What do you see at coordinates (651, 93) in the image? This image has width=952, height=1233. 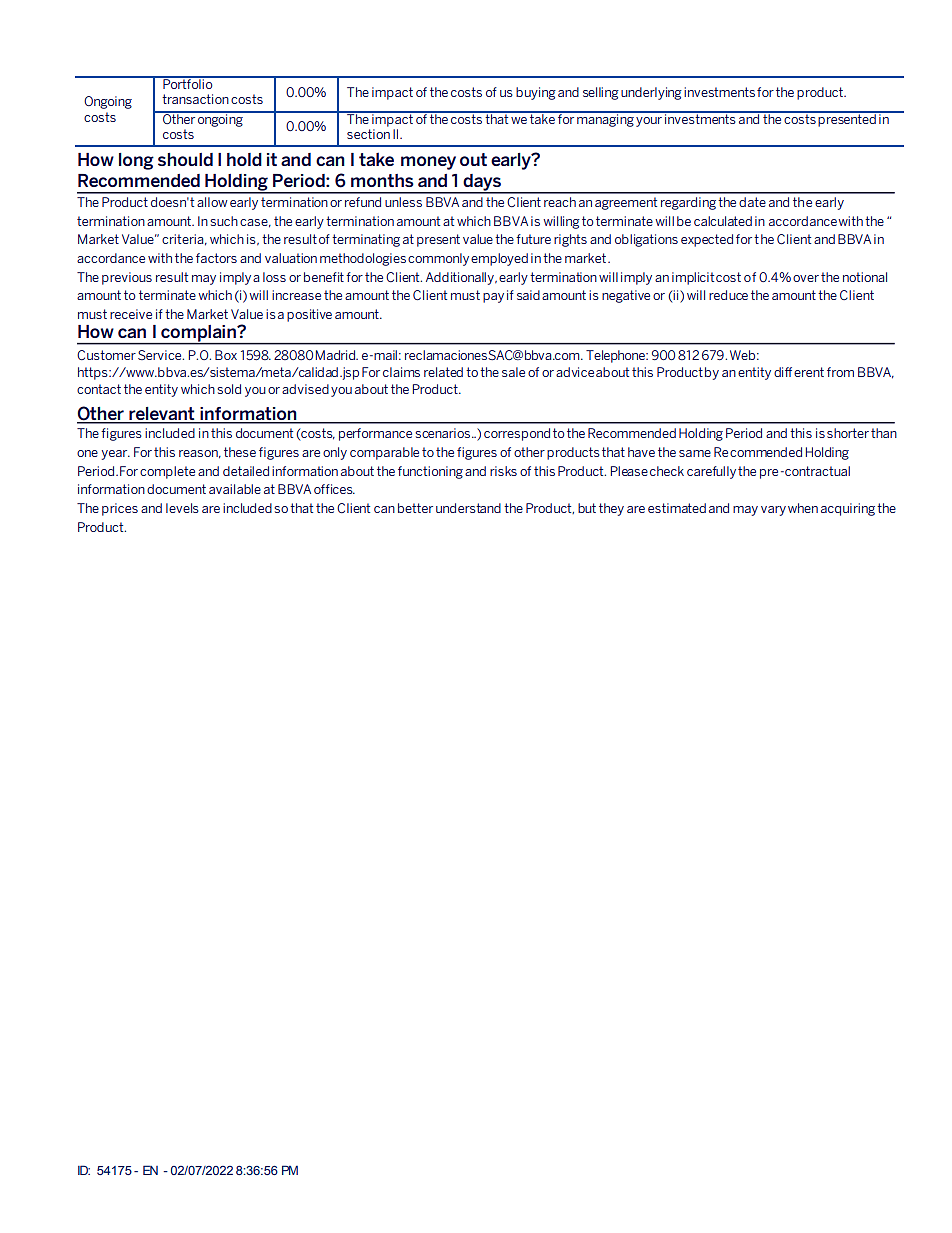 I see `underlying` at bounding box center [651, 93].
